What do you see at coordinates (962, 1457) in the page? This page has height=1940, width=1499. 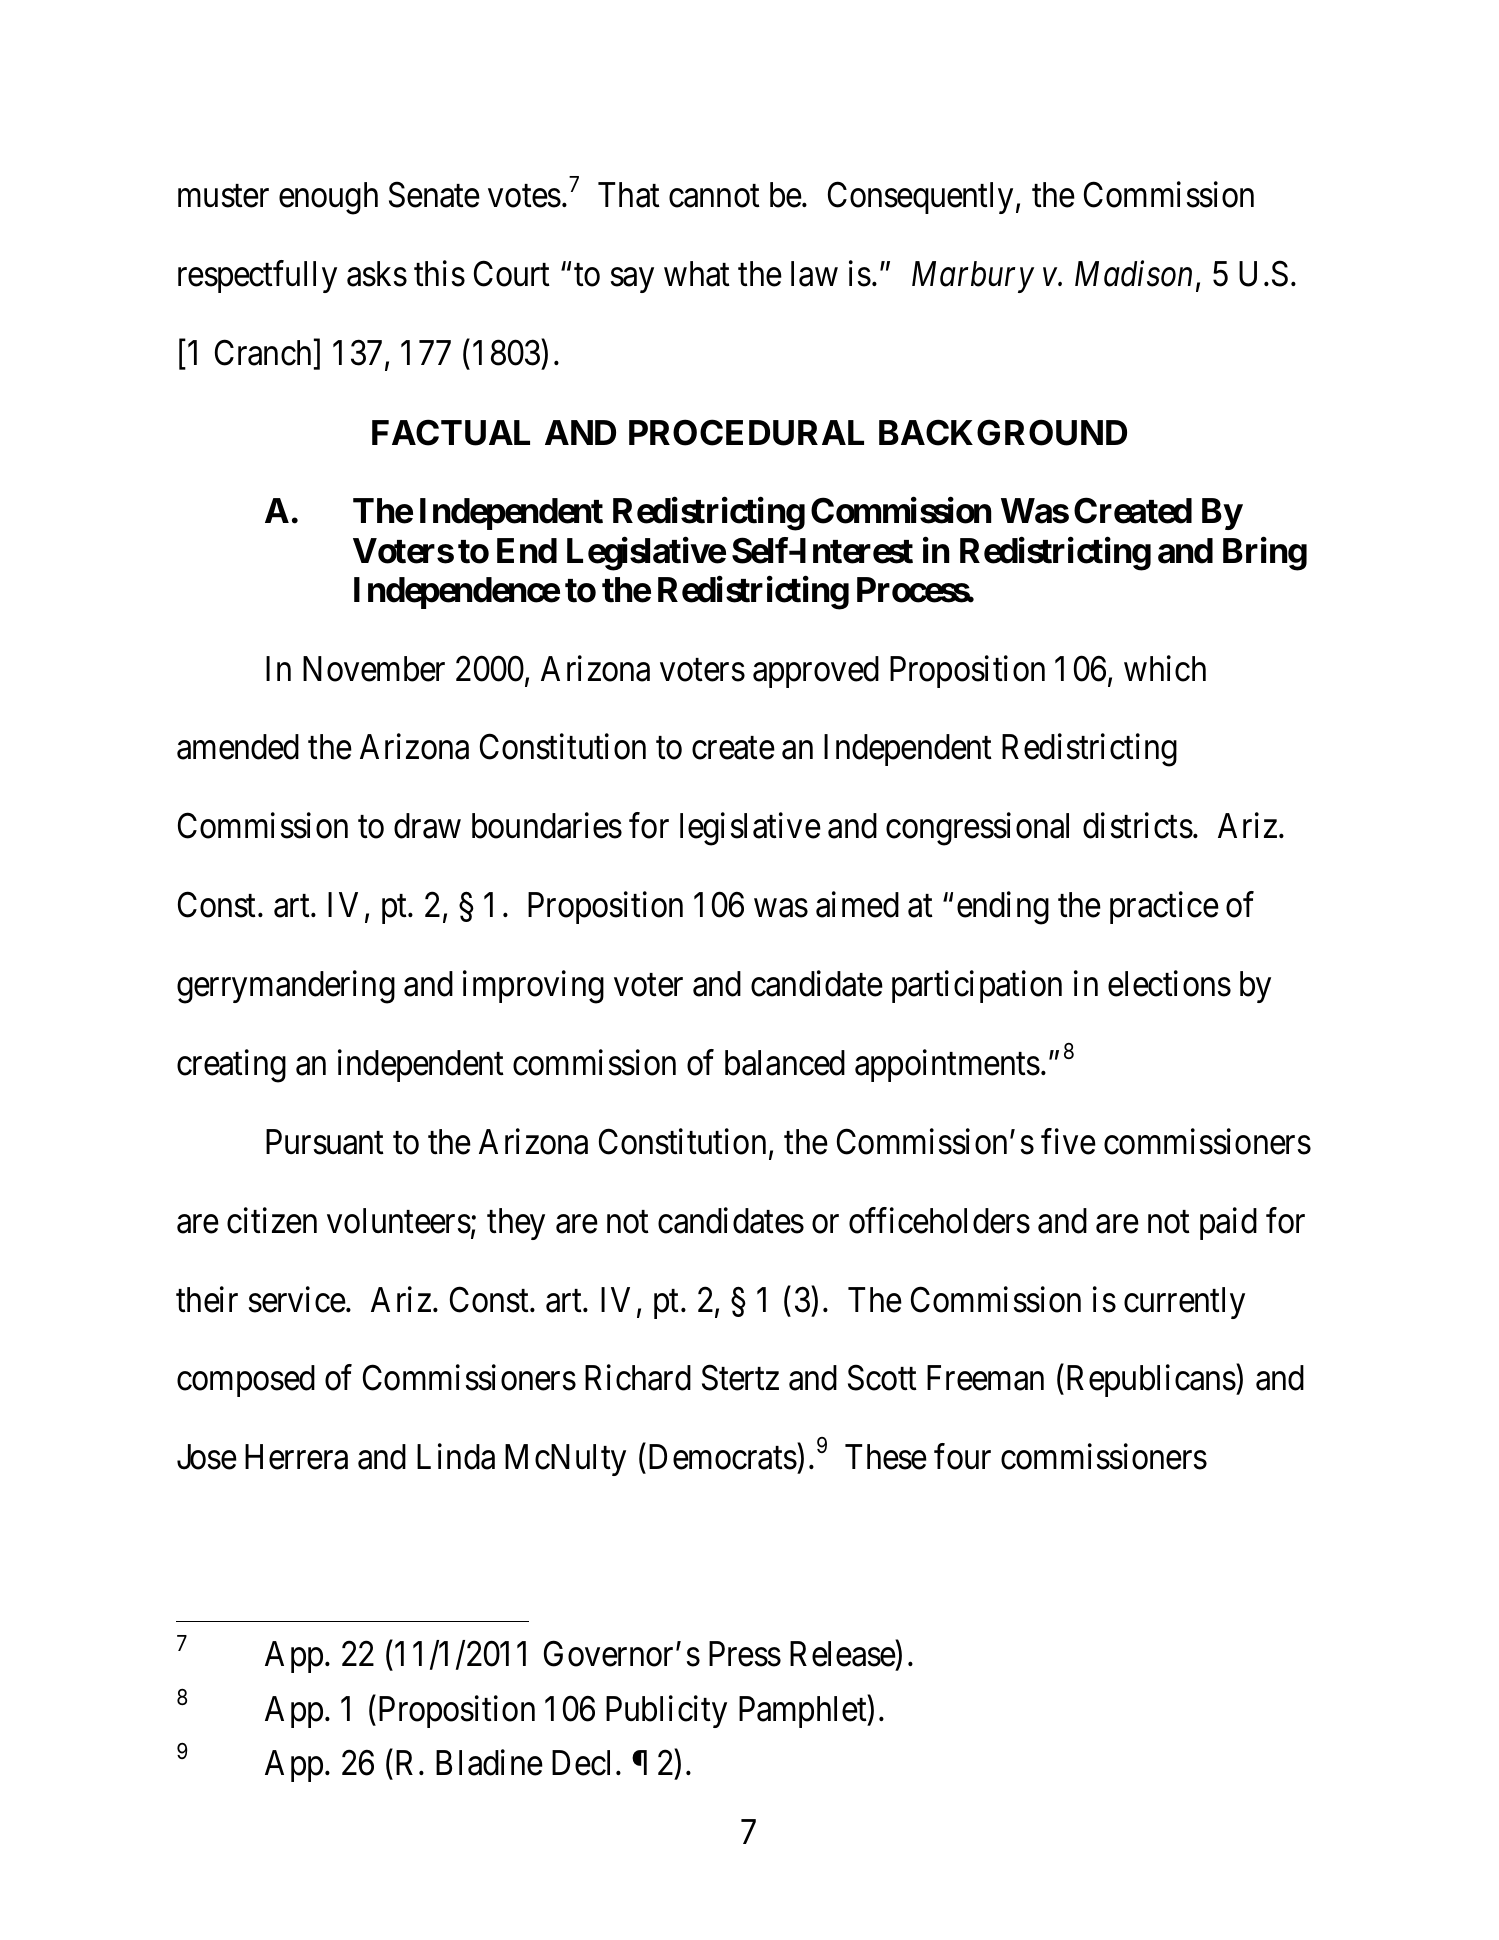 I see `four` at bounding box center [962, 1457].
